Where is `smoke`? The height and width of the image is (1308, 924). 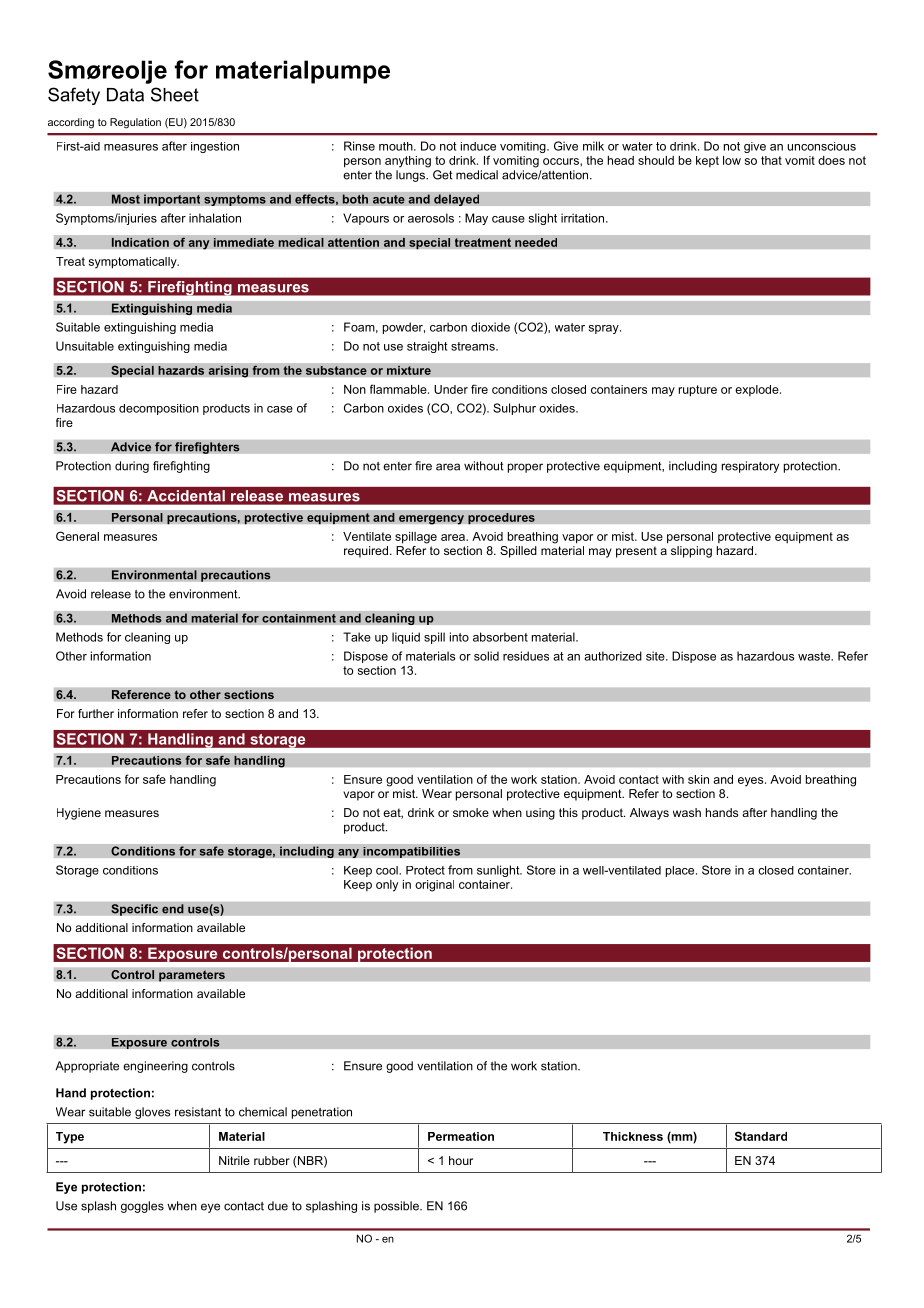
smoke is located at coordinates (471, 812).
